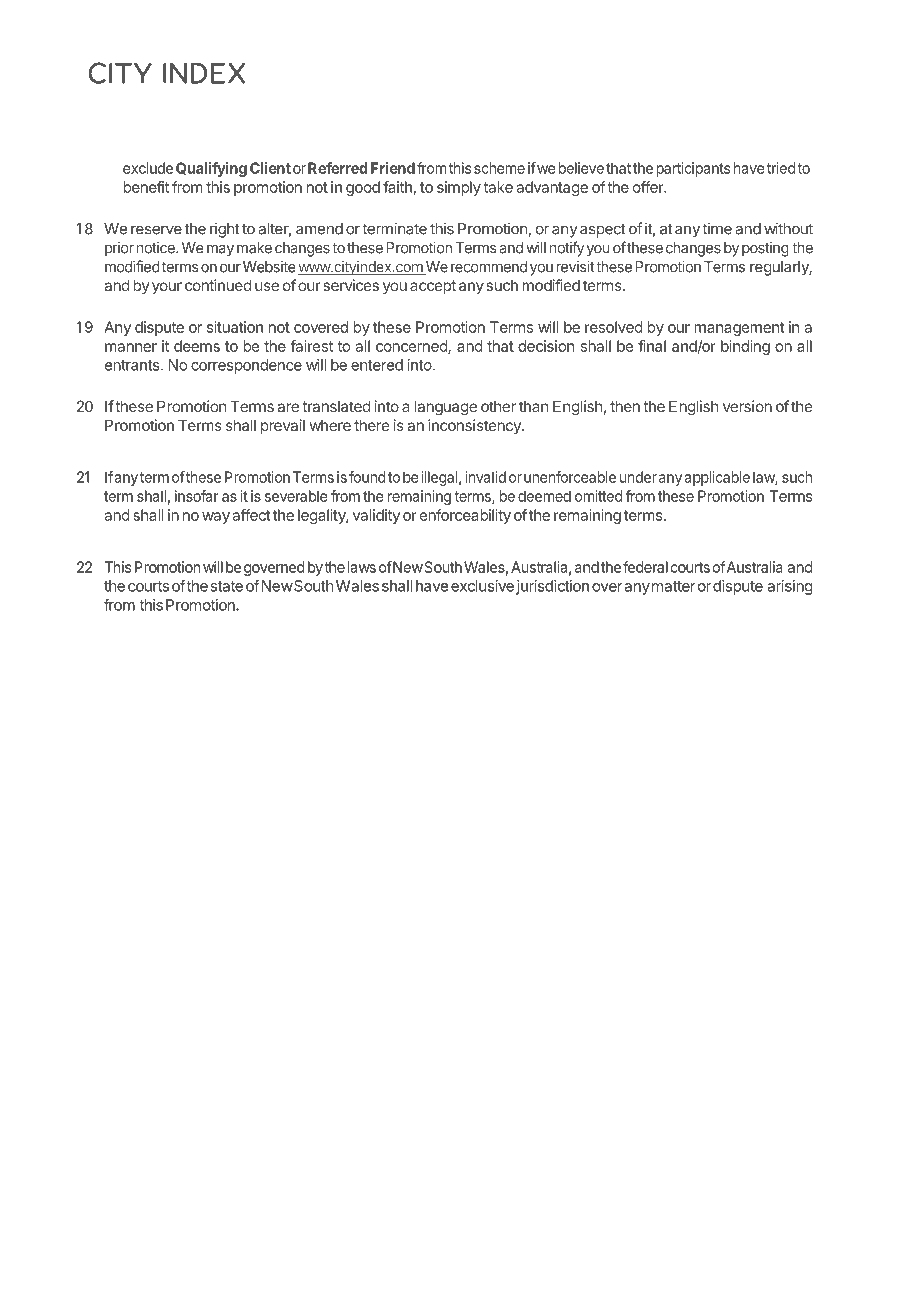 This screenshot has height=1307, width=924. Describe the element at coordinates (377, 365) in the screenshot. I see `entered` at that location.
